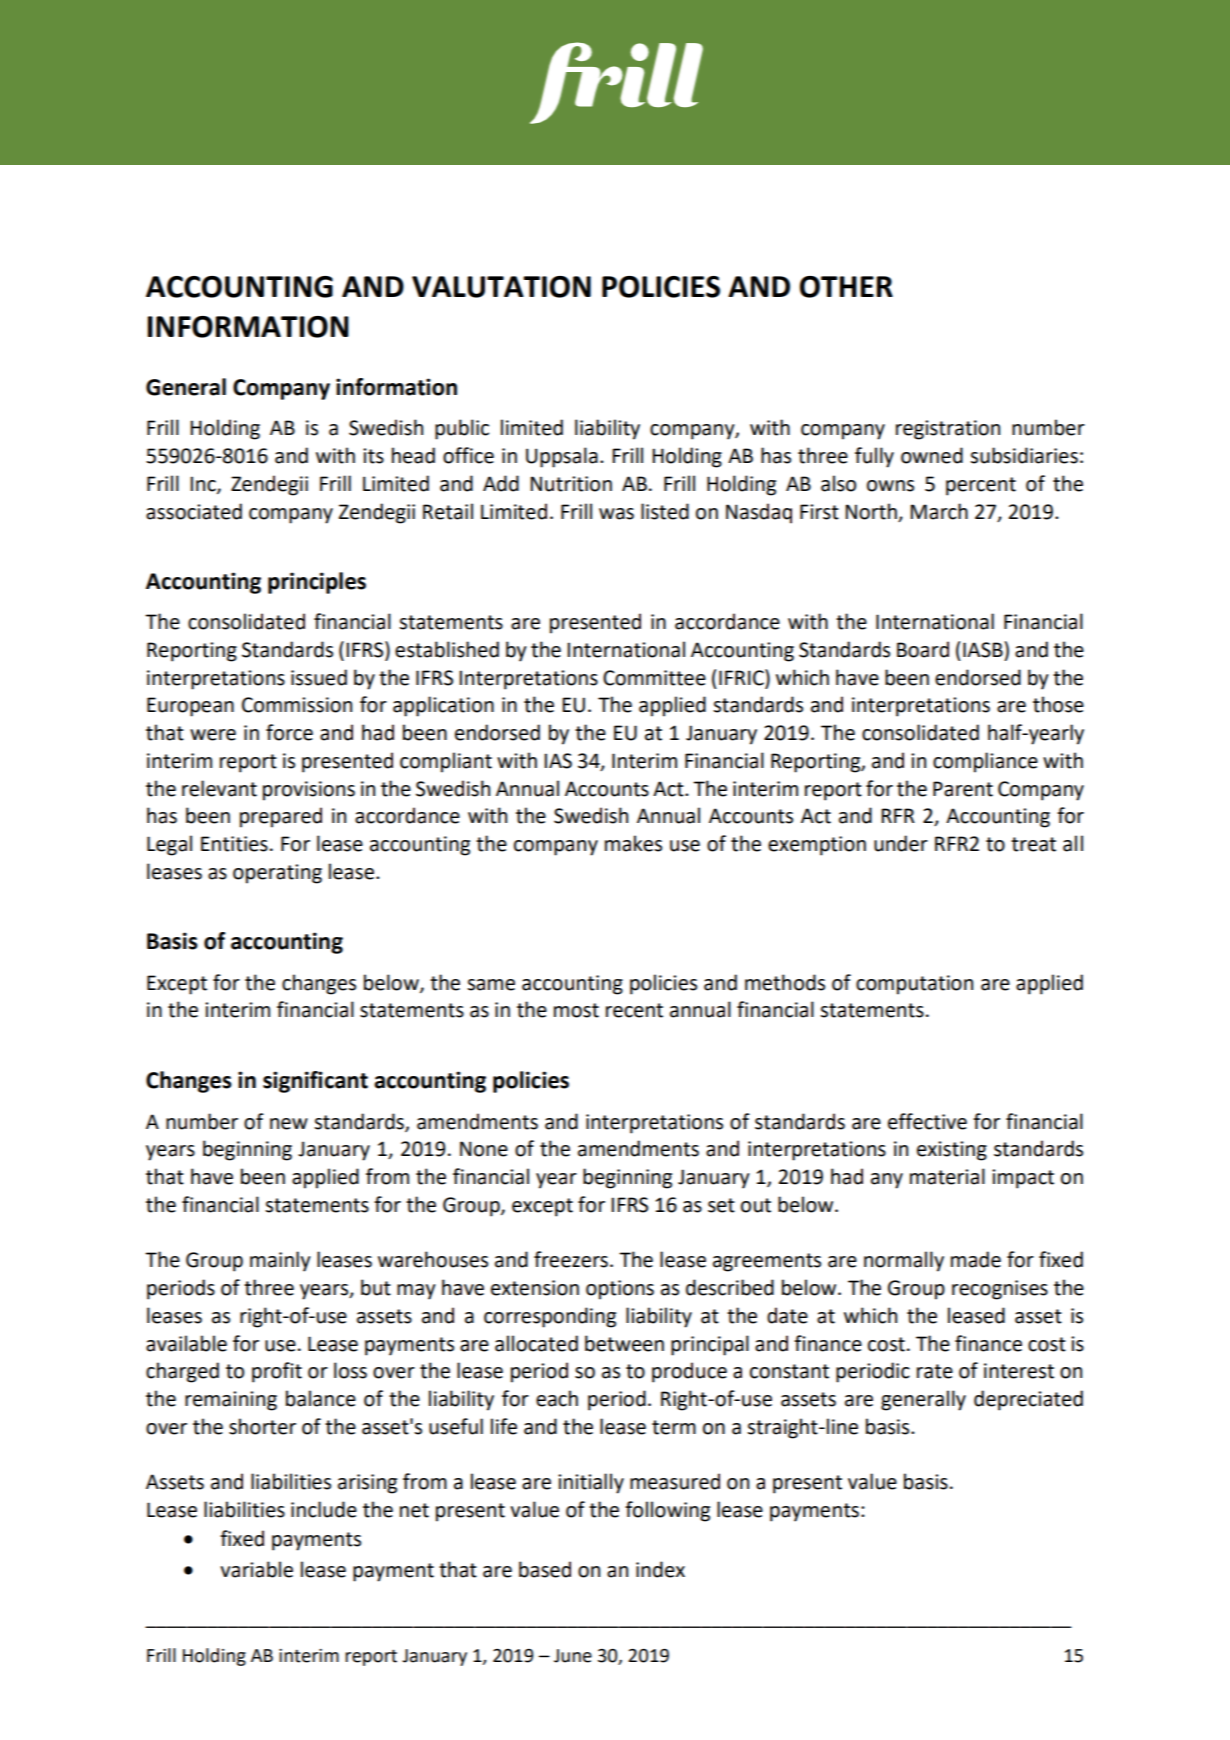 This image has width=1230, height=1740. I want to click on compliance, so click(985, 762).
